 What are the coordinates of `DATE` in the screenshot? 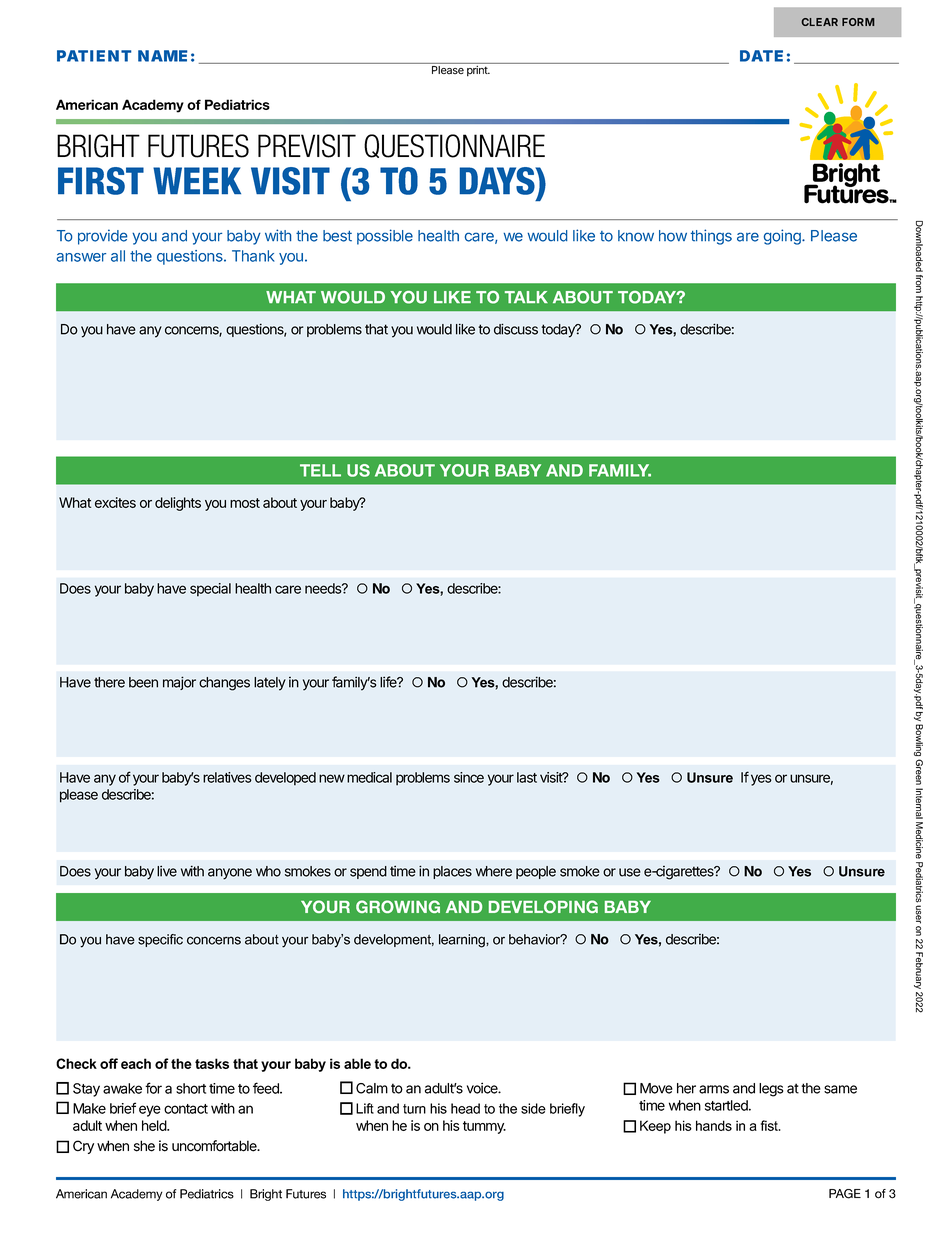 It's located at (761, 56).
